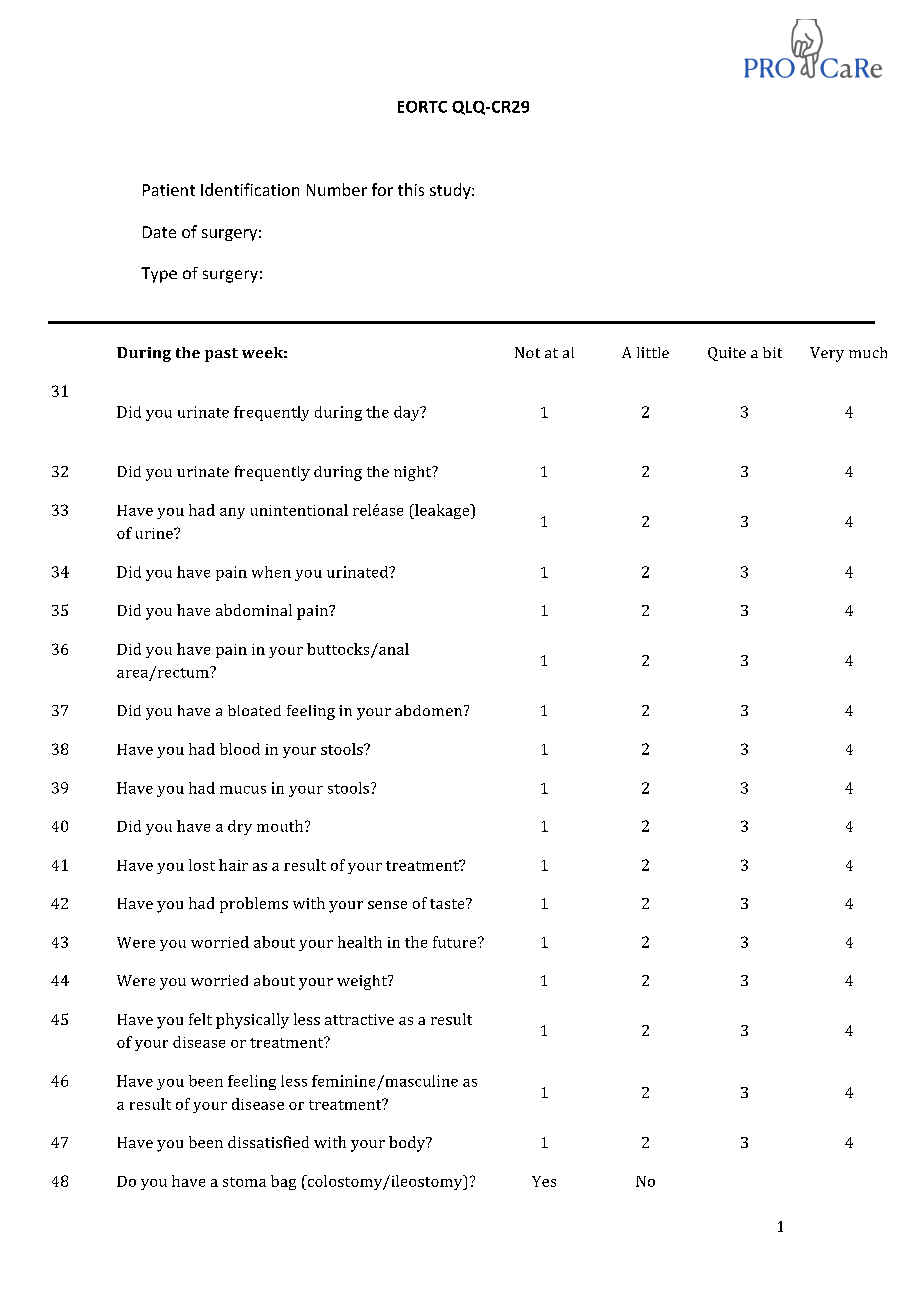  Describe the element at coordinates (268, 1142) in the screenshot. I see `dissatisfied` at that location.
